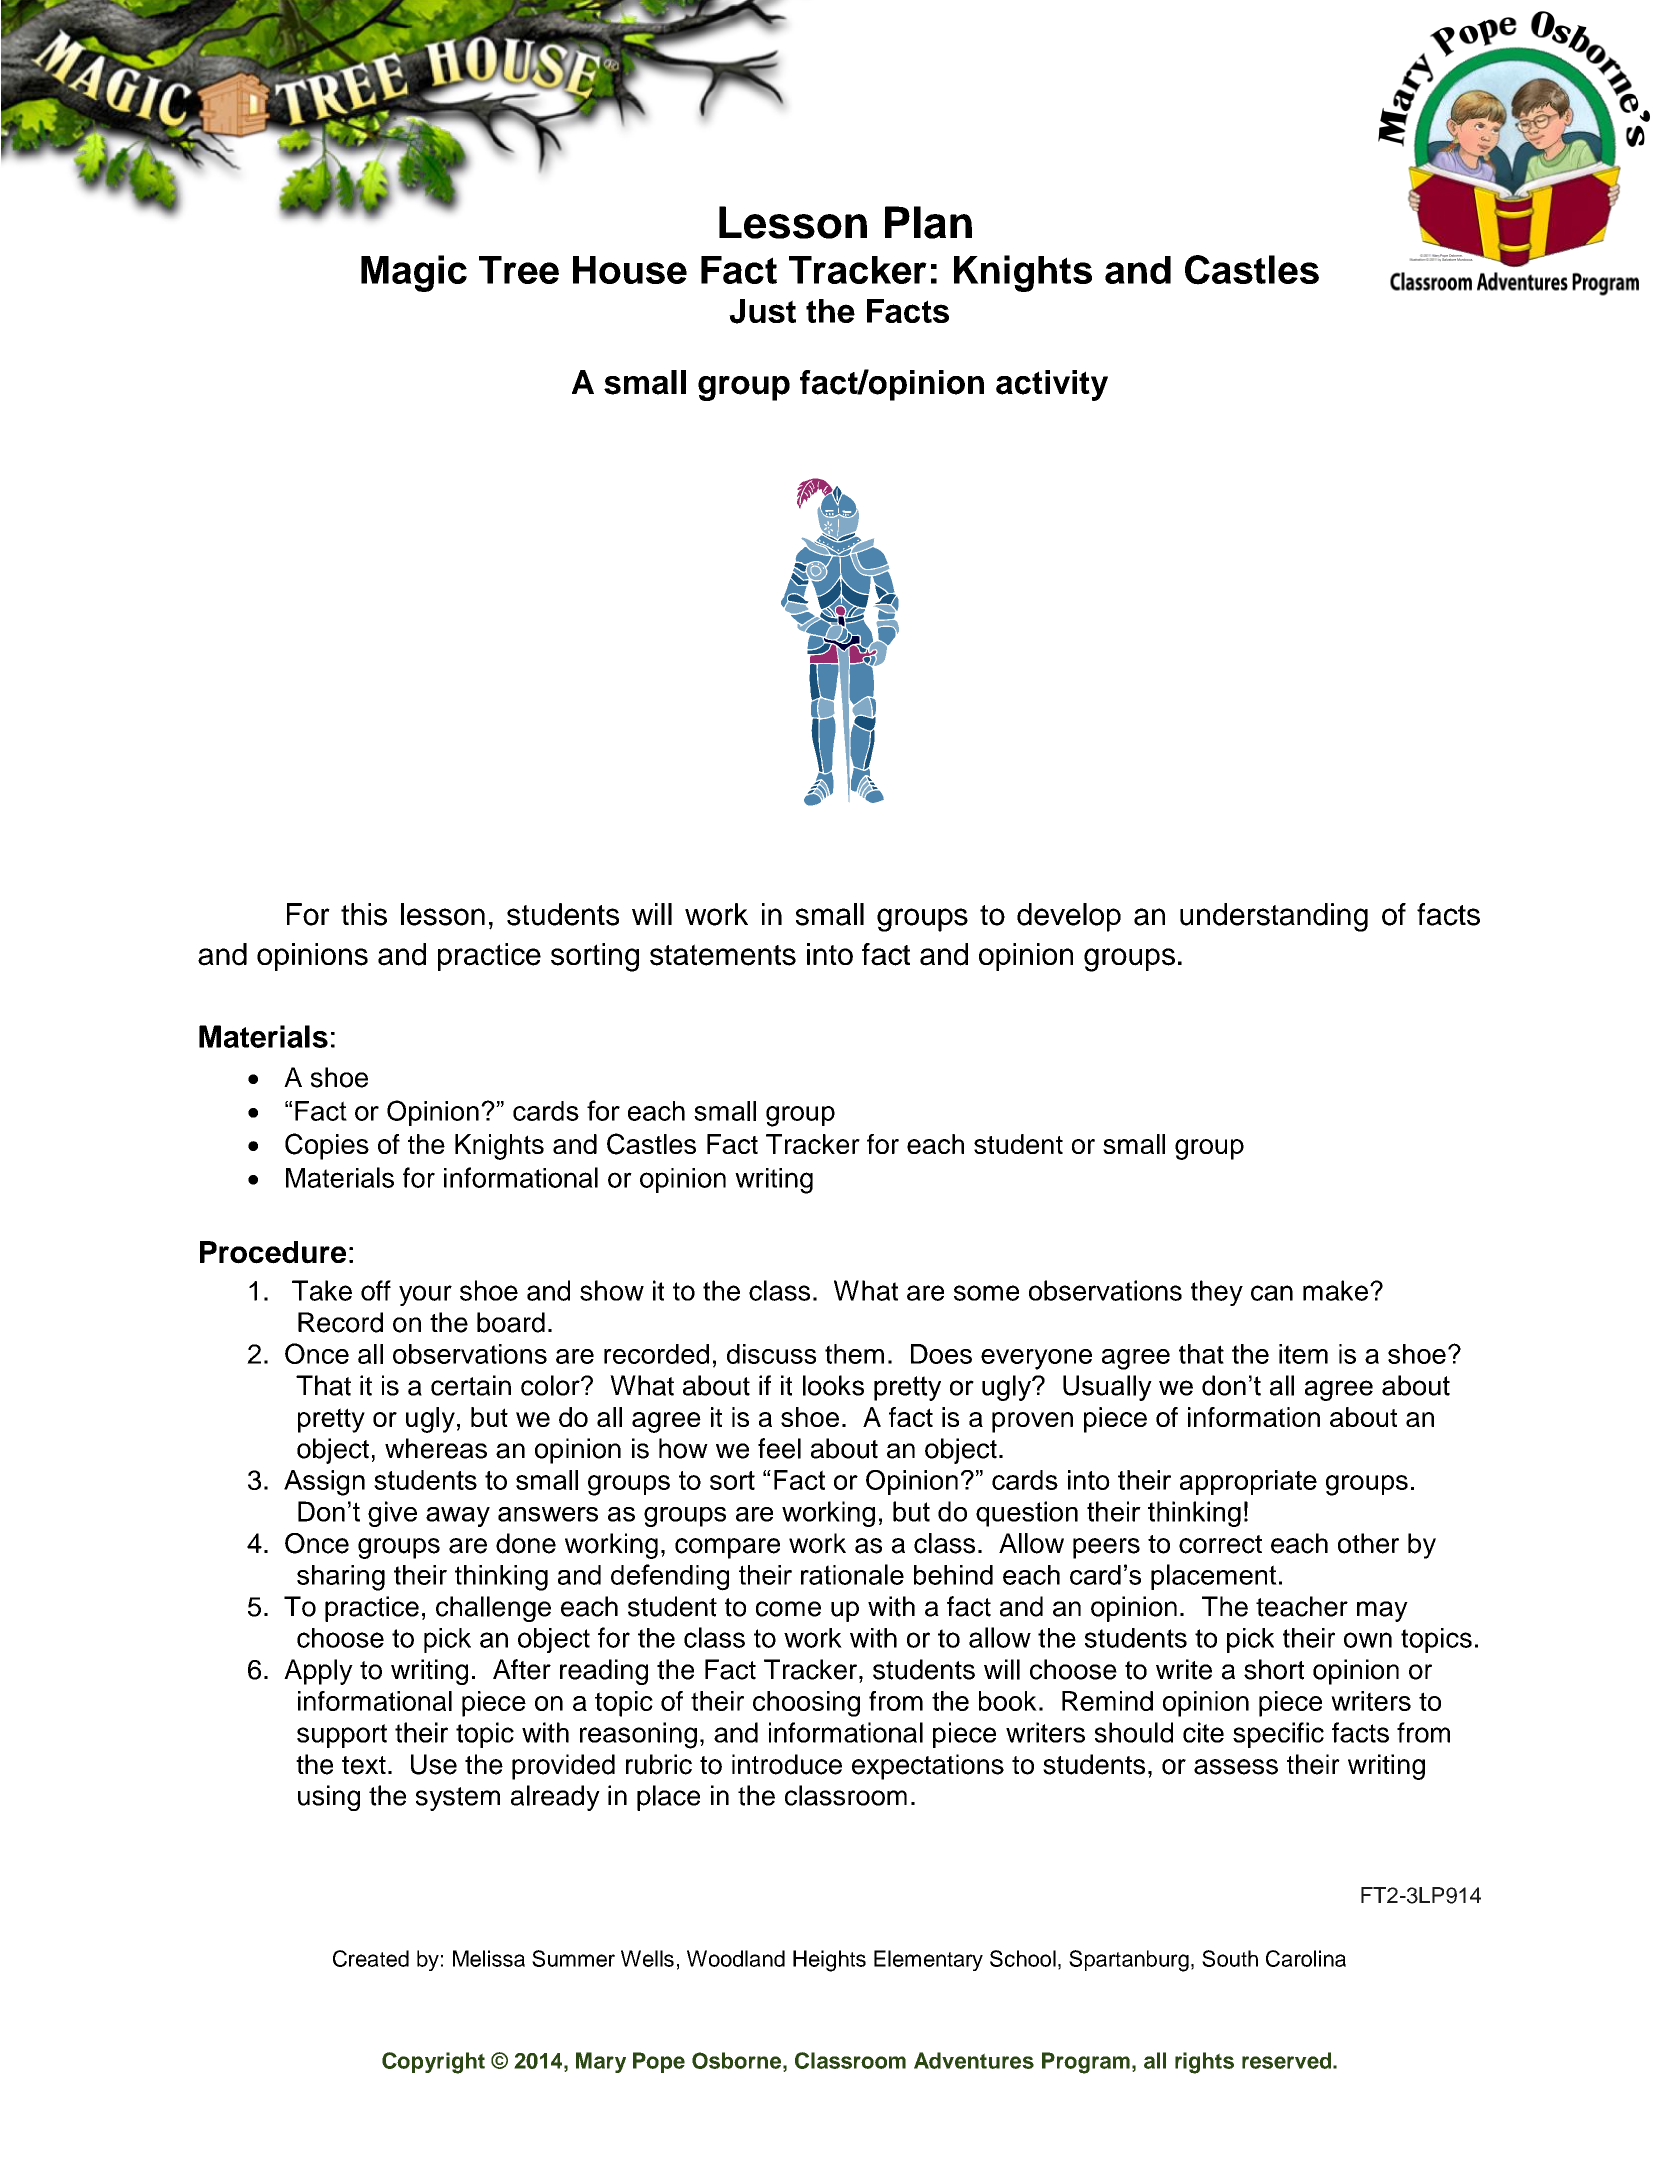  What do you see at coordinates (327, 1146) in the screenshot?
I see `Copies` at bounding box center [327, 1146].
